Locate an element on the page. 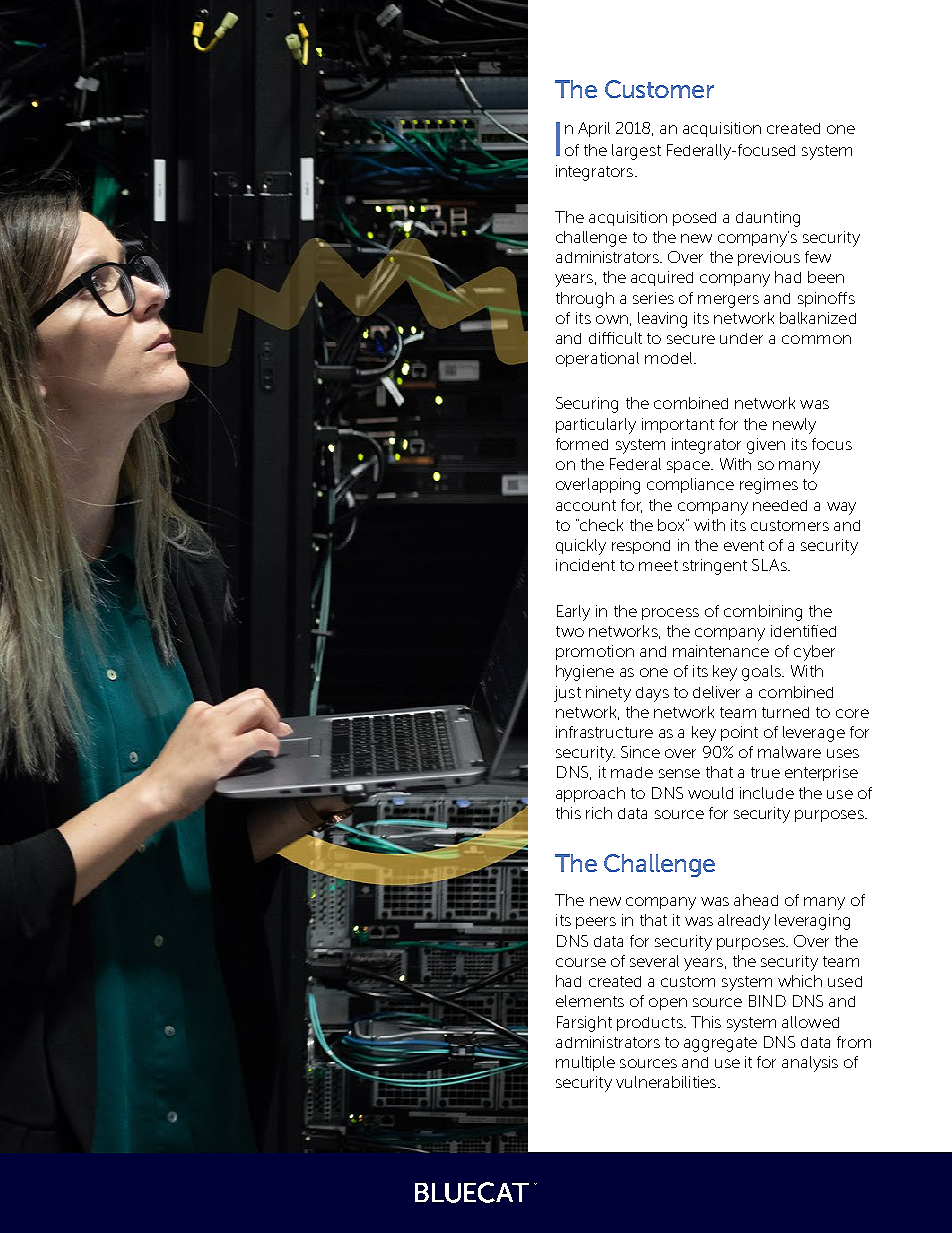  few is located at coordinates (818, 257).
